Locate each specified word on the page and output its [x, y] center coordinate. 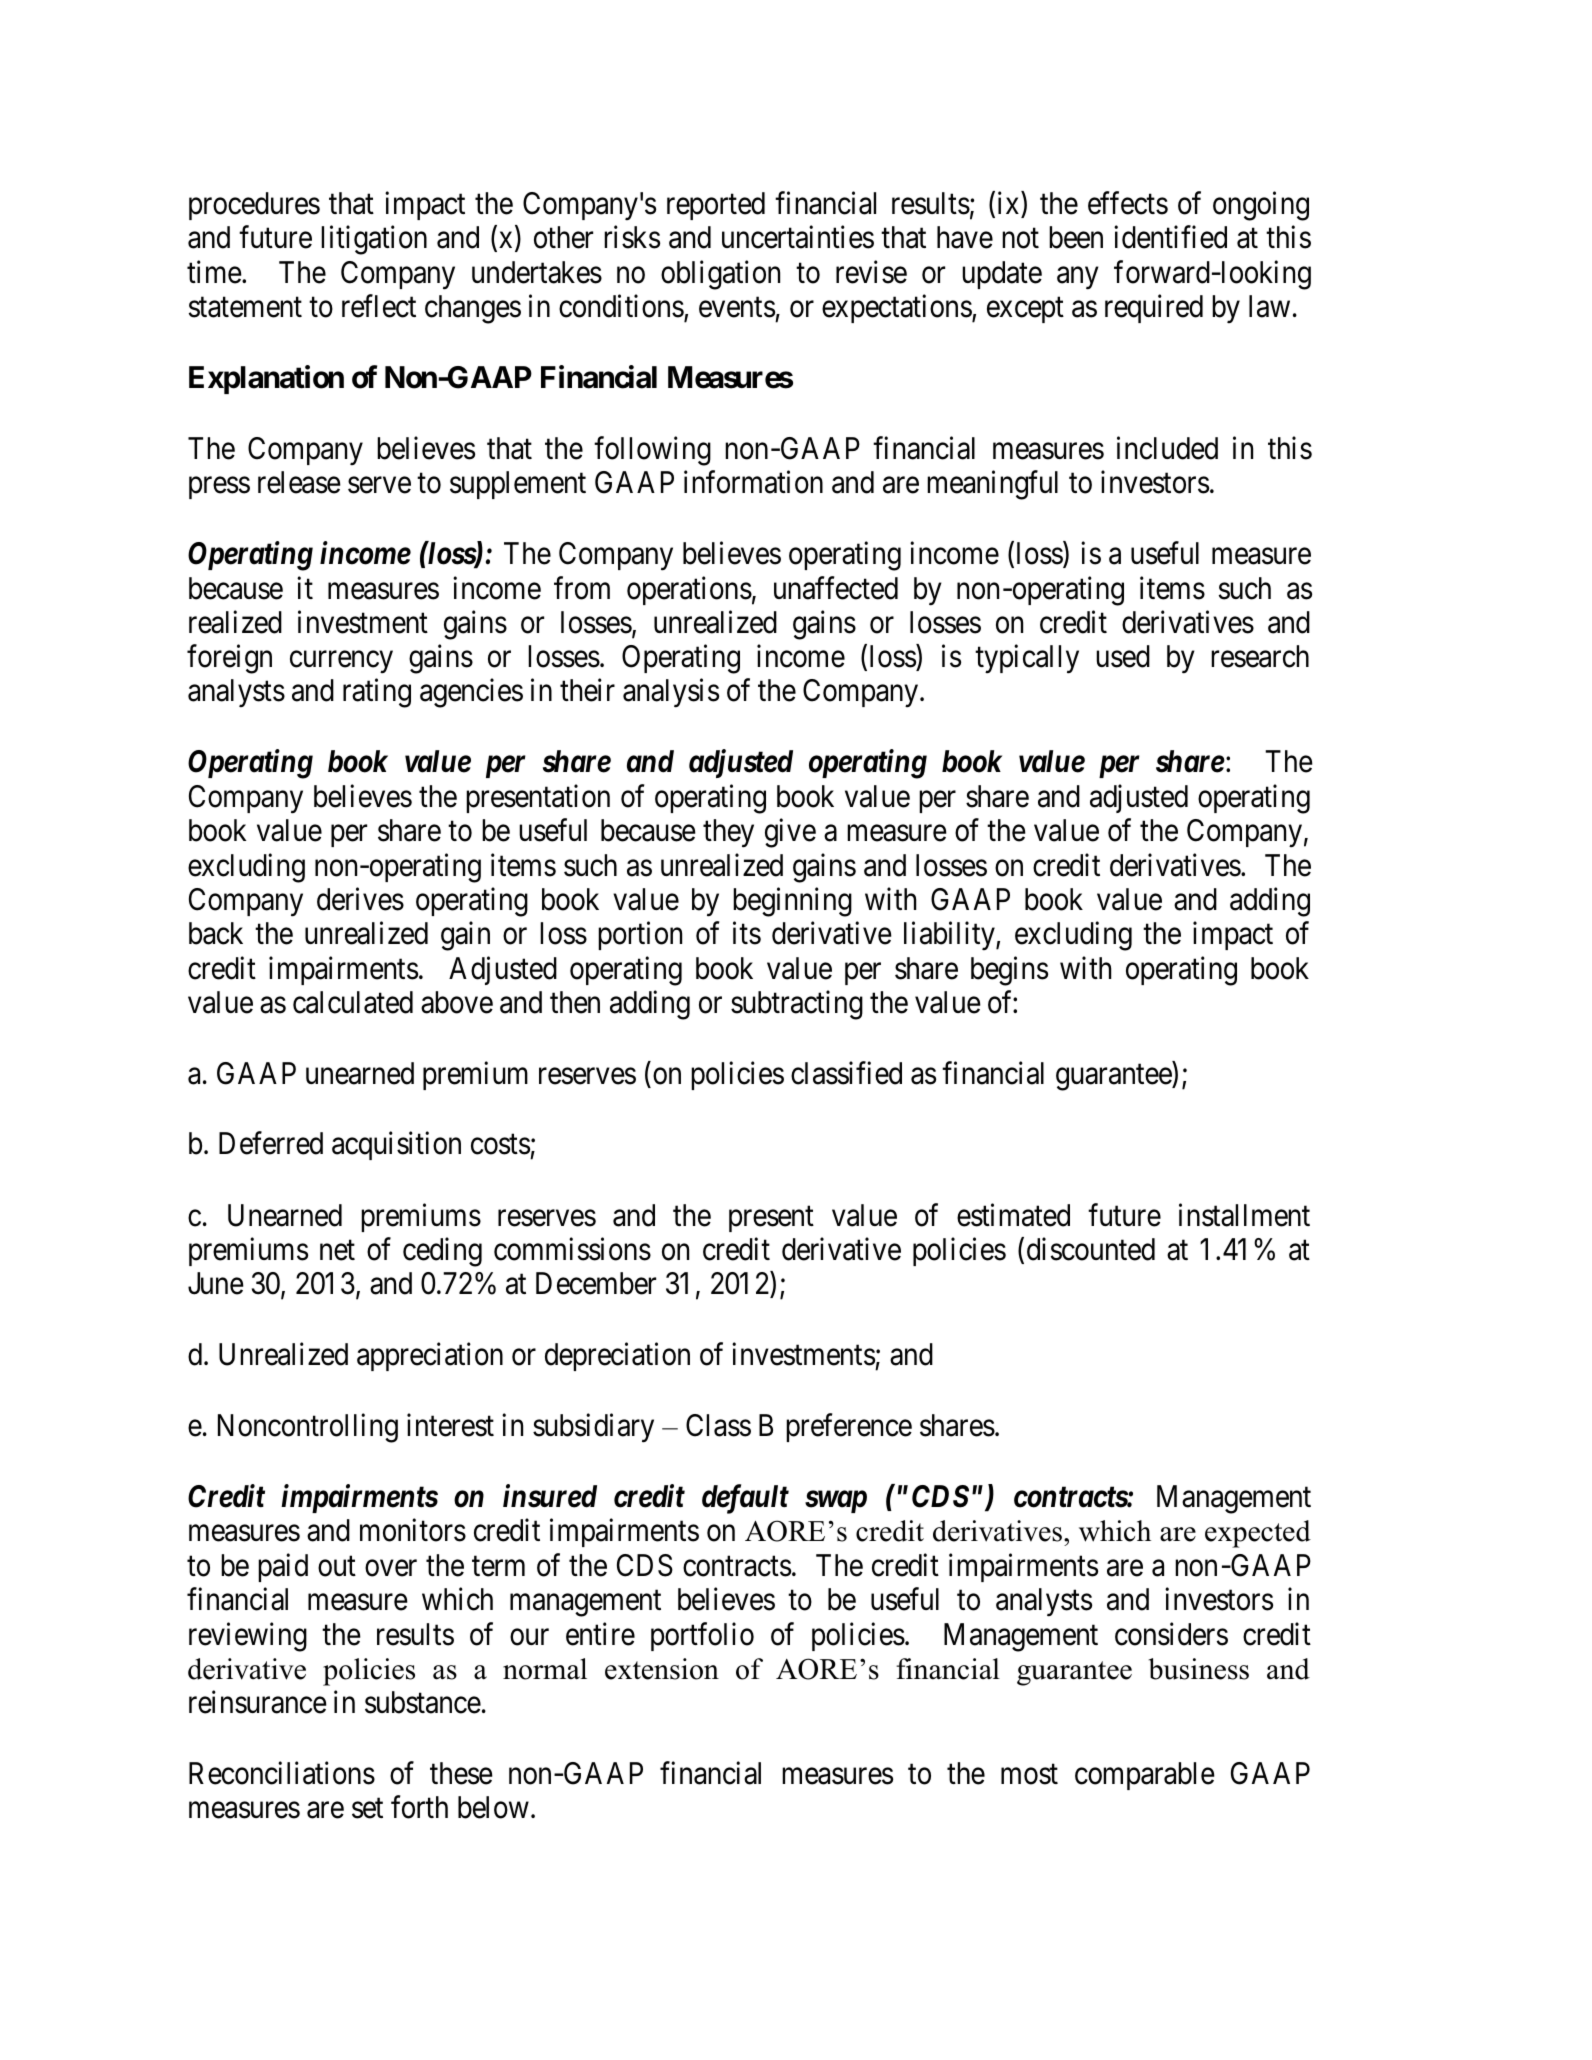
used [1123, 656]
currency [341, 662]
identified [1170, 237]
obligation [720, 275]
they [728, 833]
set [367, 1809]
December [596, 1283]
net [337, 1251]
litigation [374, 240]
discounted [1091, 1249]
